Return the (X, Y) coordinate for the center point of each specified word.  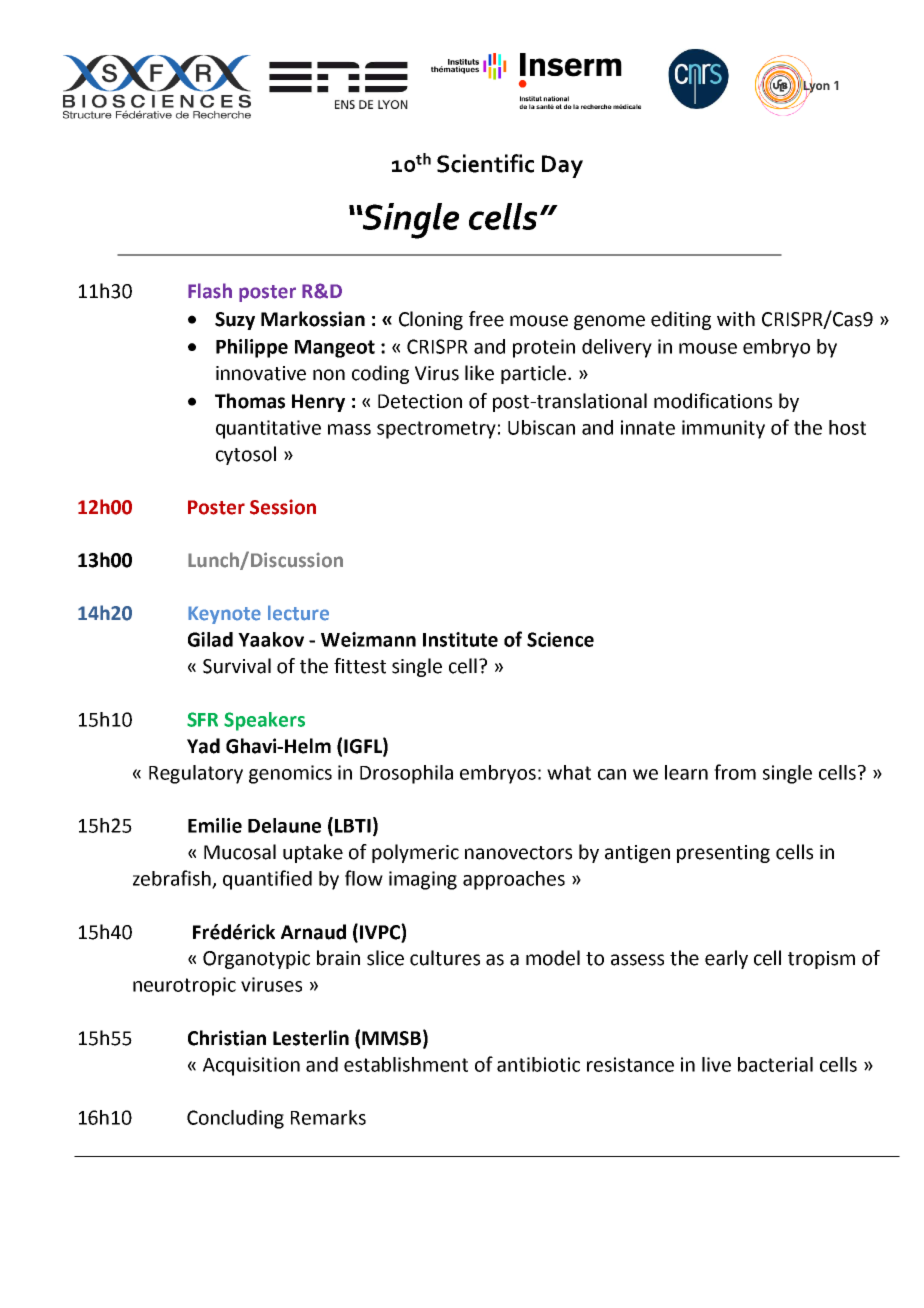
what (569, 772)
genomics (290, 774)
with (736, 319)
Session (283, 507)
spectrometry (436, 430)
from (735, 772)
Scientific (485, 163)
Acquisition (251, 1066)
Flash (210, 291)
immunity (723, 429)
